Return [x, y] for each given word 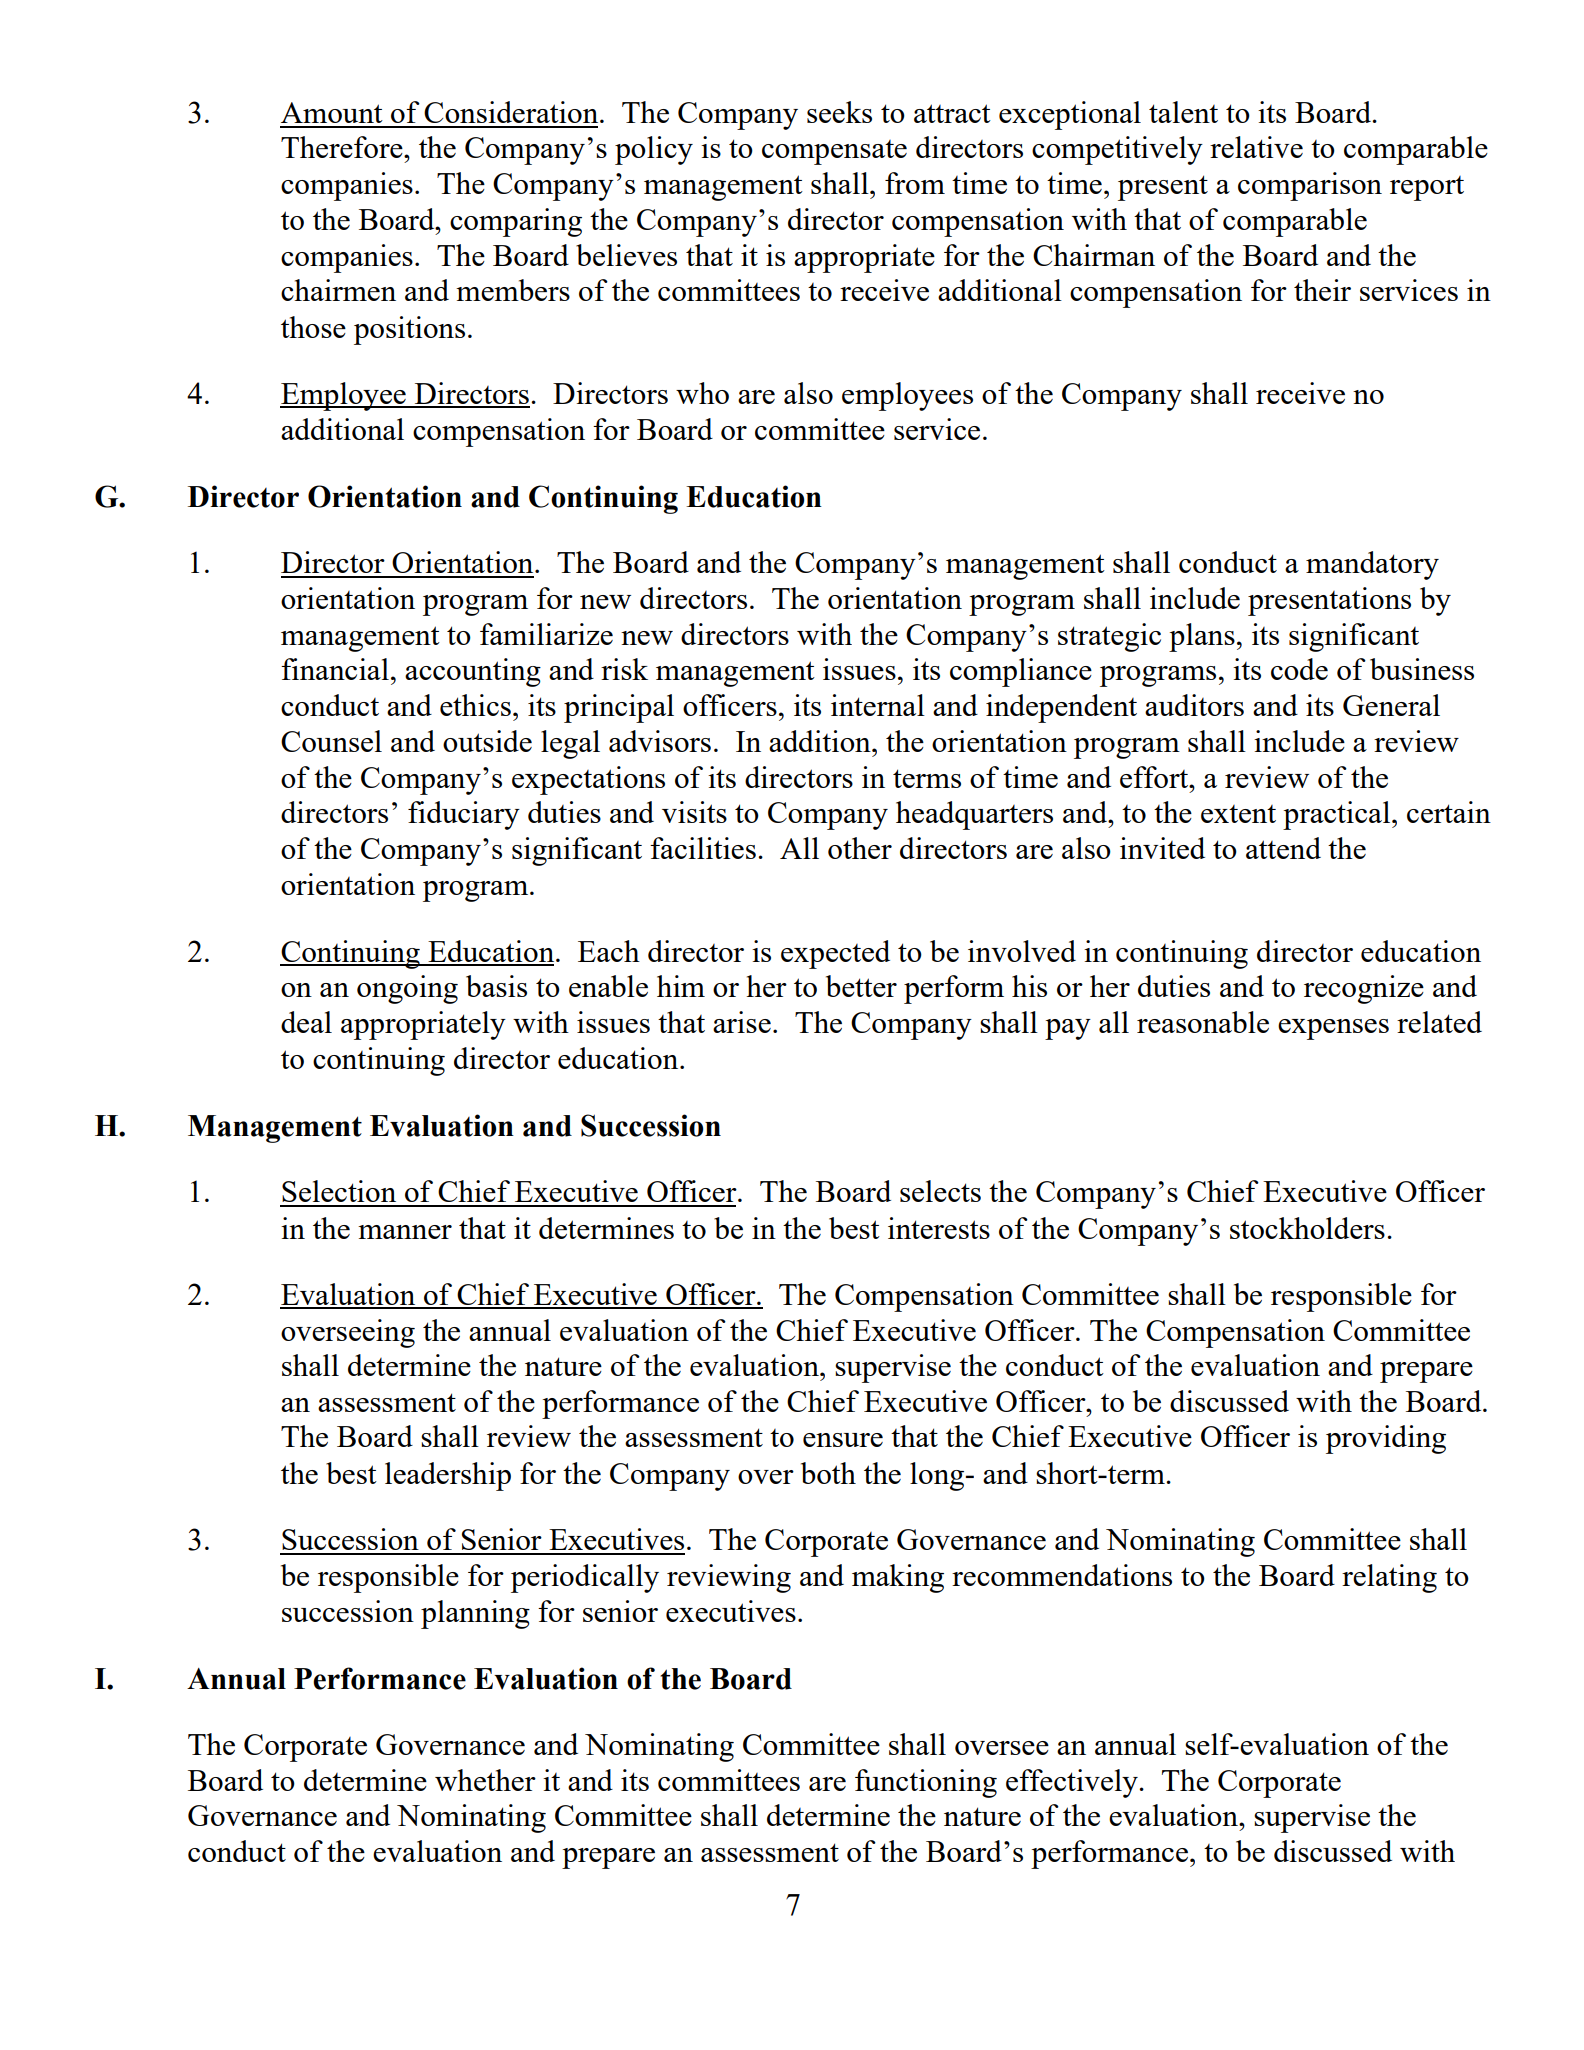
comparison [1310, 186]
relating [1389, 1578]
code [1299, 669]
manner [405, 1232]
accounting [473, 672]
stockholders [1307, 1228]
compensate [834, 152]
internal [878, 705]
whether [485, 1780]
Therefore [343, 147]
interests [939, 1228]
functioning [926, 1783]
